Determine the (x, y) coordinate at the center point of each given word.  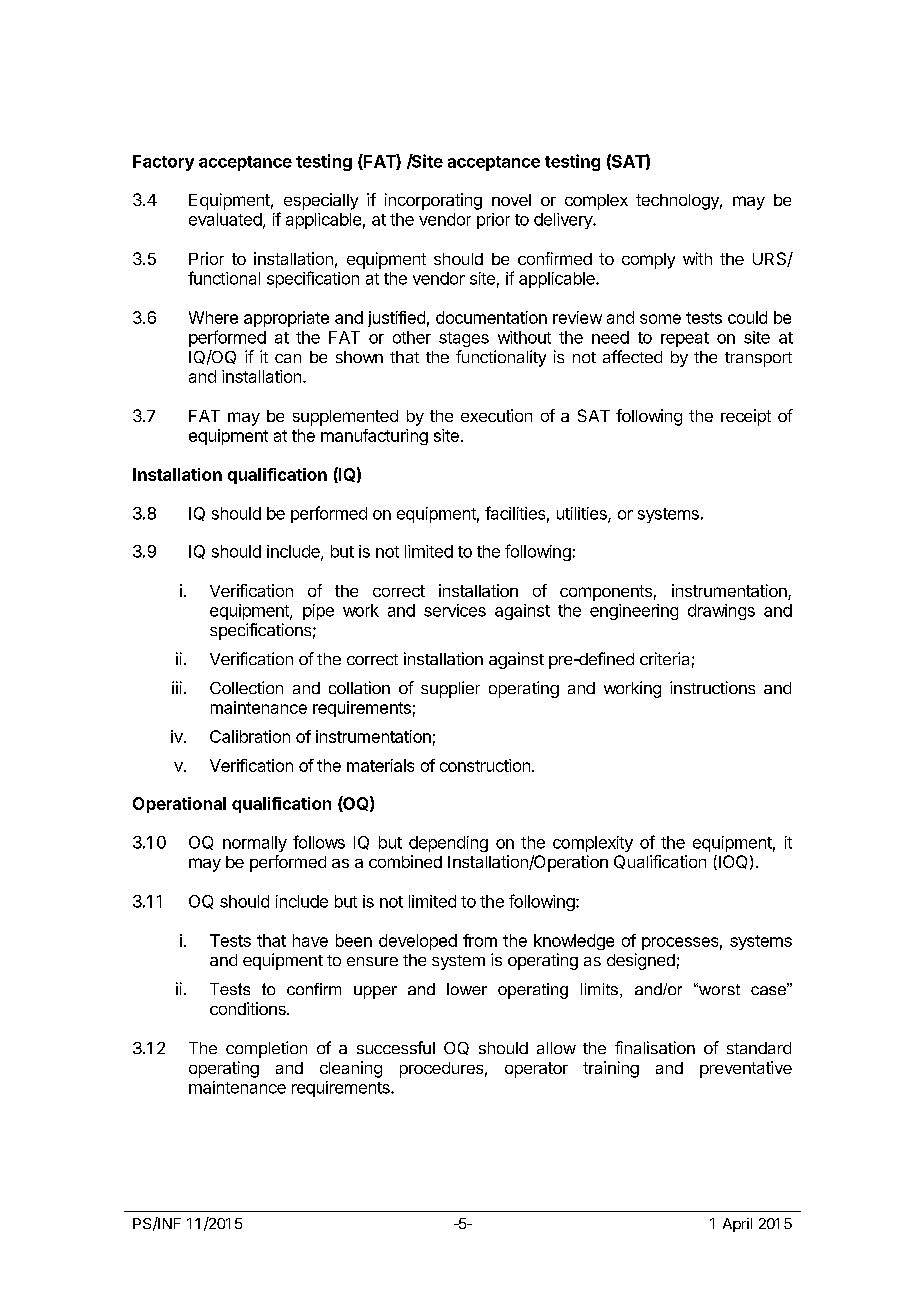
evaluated (225, 219)
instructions (712, 687)
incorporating (433, 201)
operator (536, 1070)
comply (648, 261)
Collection (246, 687)
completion (266, 1049)
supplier (450, 689)
